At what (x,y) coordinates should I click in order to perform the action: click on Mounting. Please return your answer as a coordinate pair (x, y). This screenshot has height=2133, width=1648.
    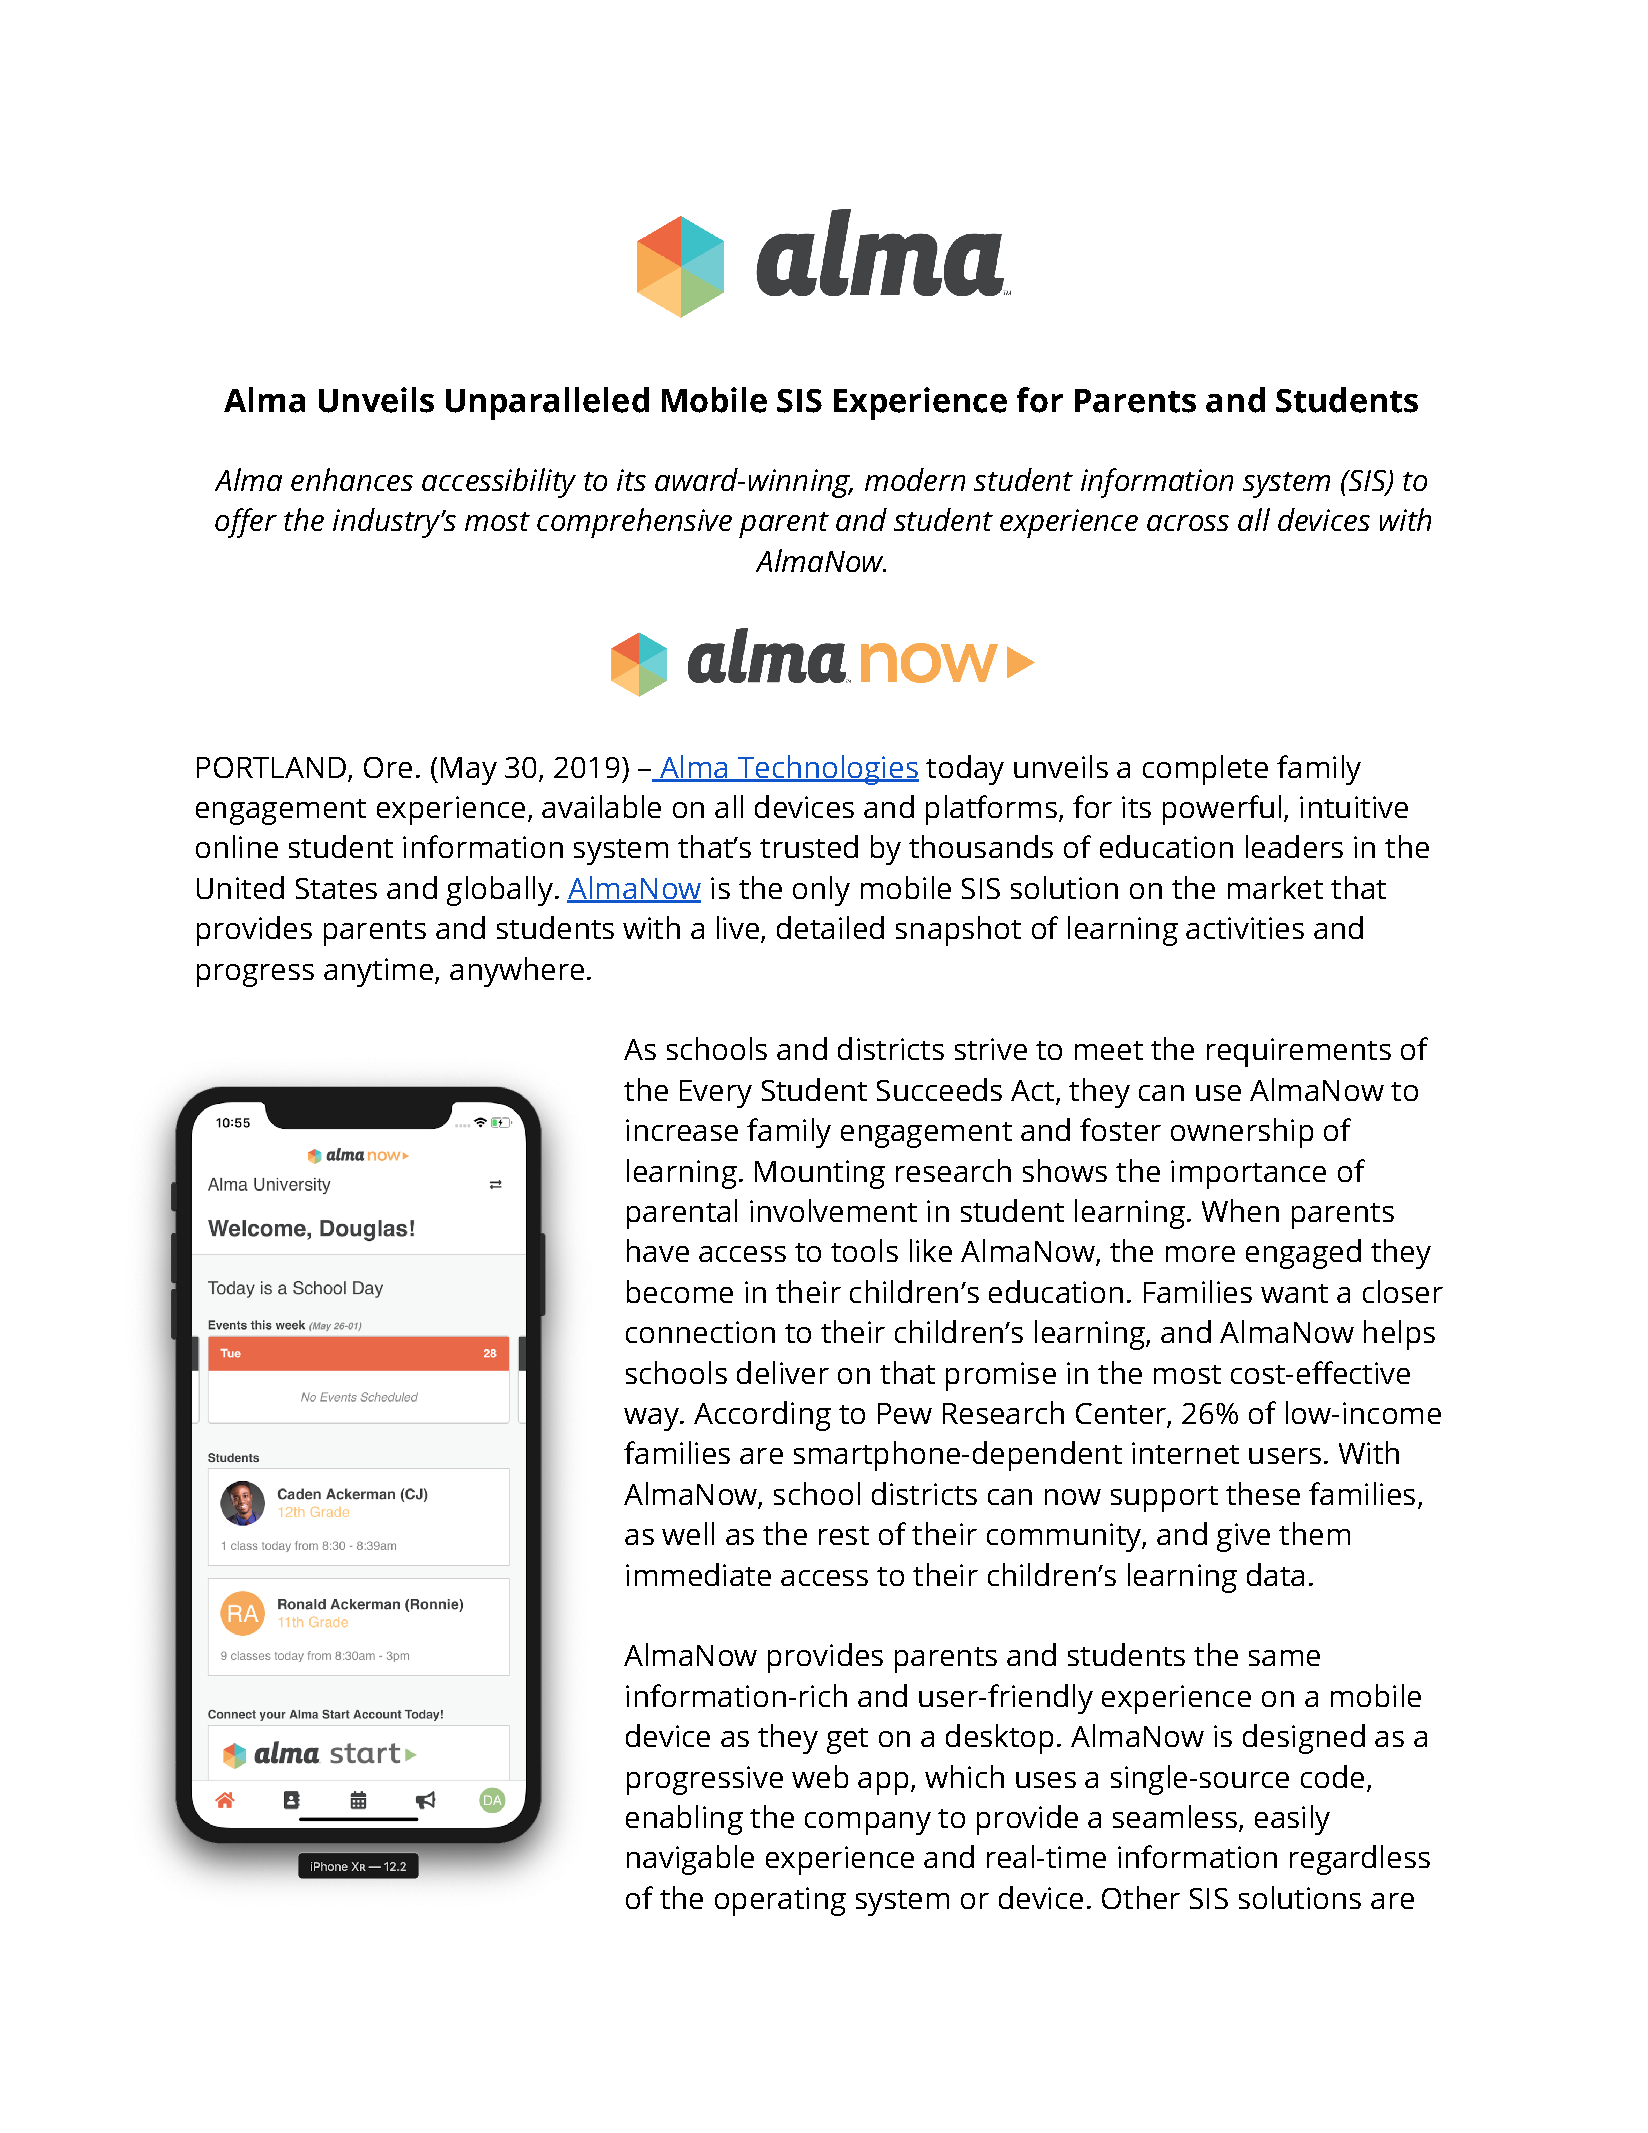
    Looking at the image, I should click on (820, 1174).
